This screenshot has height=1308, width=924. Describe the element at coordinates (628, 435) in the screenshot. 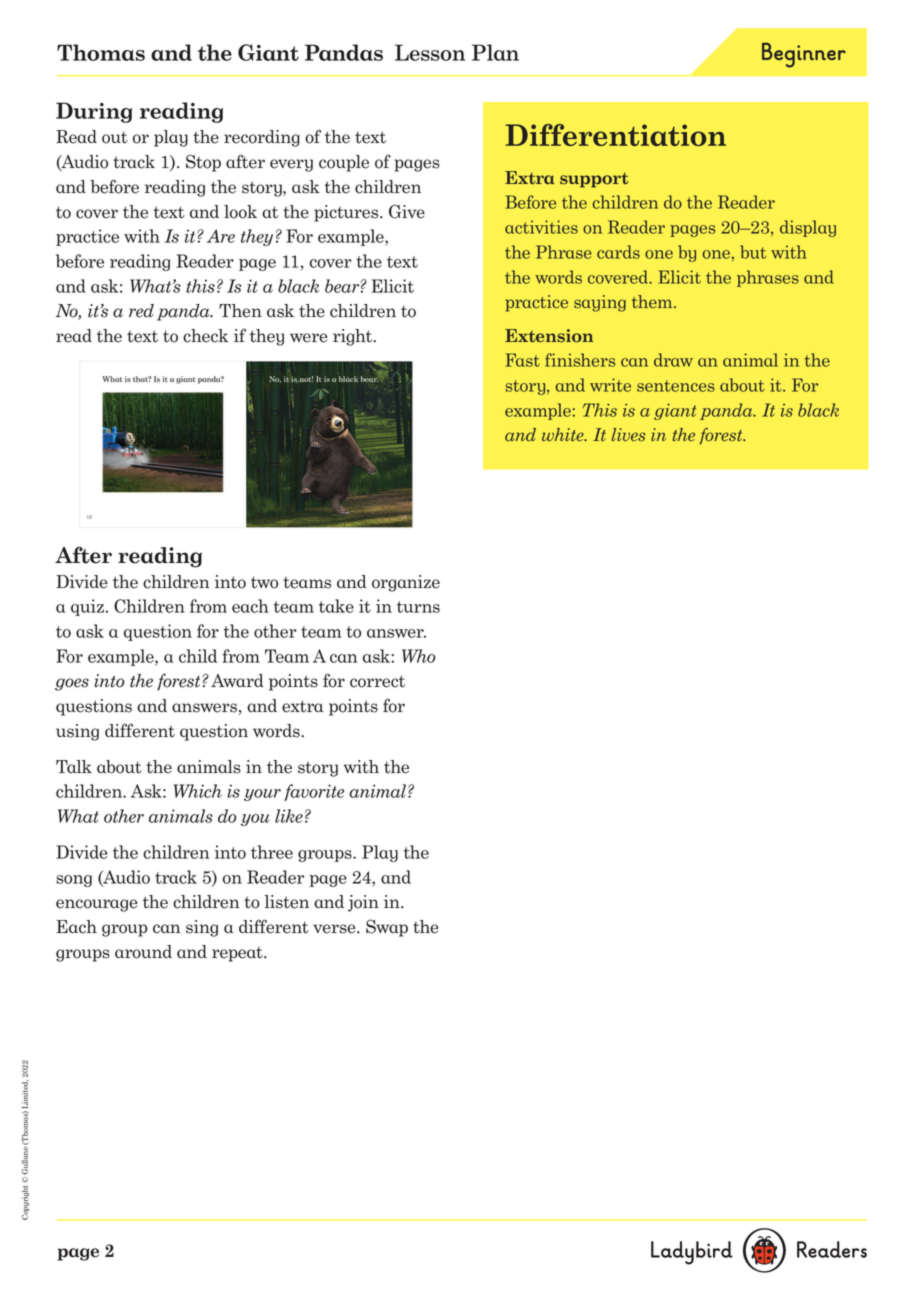

I see `lives` at that location.
